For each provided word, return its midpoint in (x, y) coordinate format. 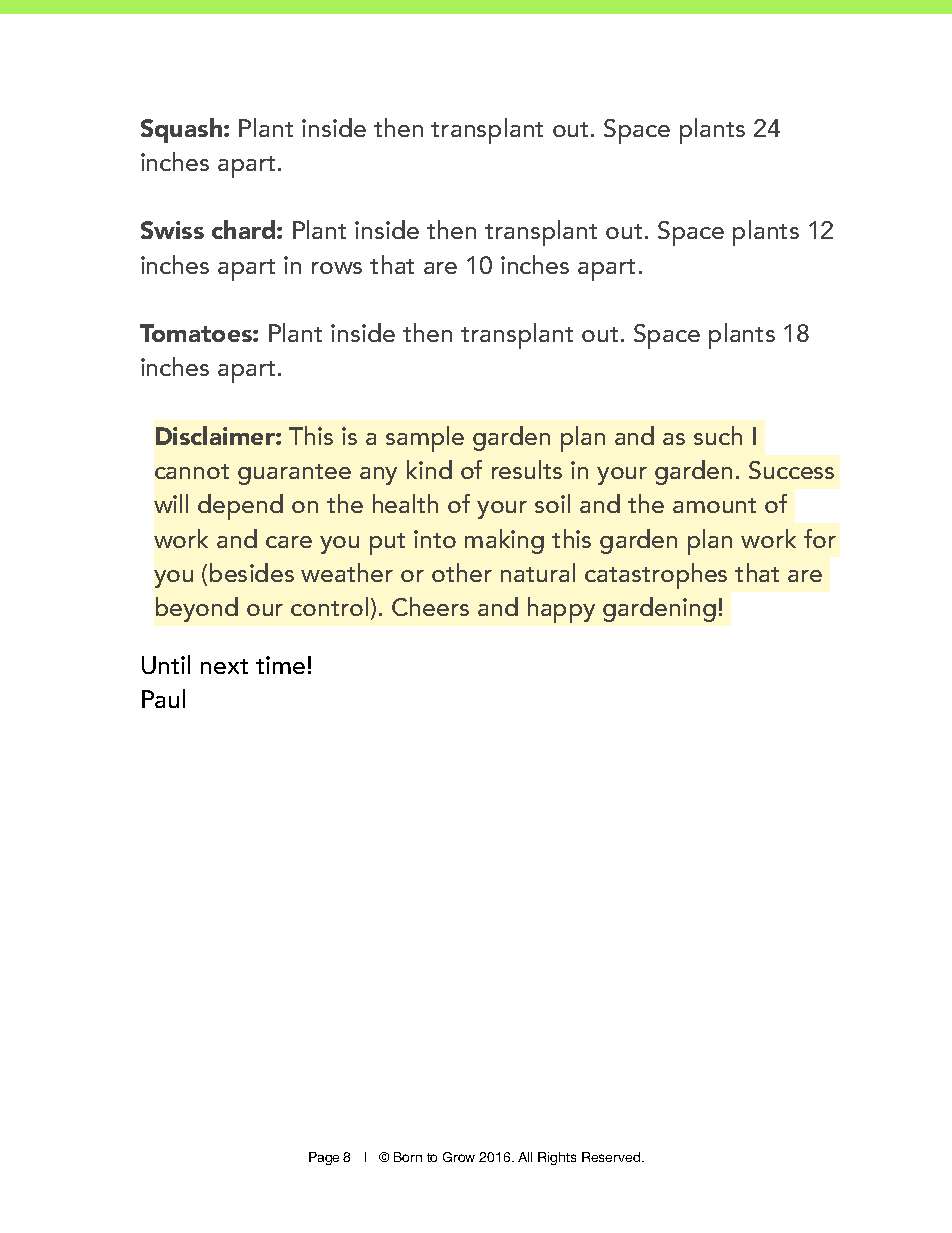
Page (324, 1158)
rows (337, 268)
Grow (459, 1157)
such (718, 435)
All (525, 1157)
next (224, 666)
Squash (183, 130)
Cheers (430, 606)
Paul (163, 698)
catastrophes (656, 576)
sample (425, 439)
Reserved (612, 1157)
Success (791, 470)
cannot (192, 471)
